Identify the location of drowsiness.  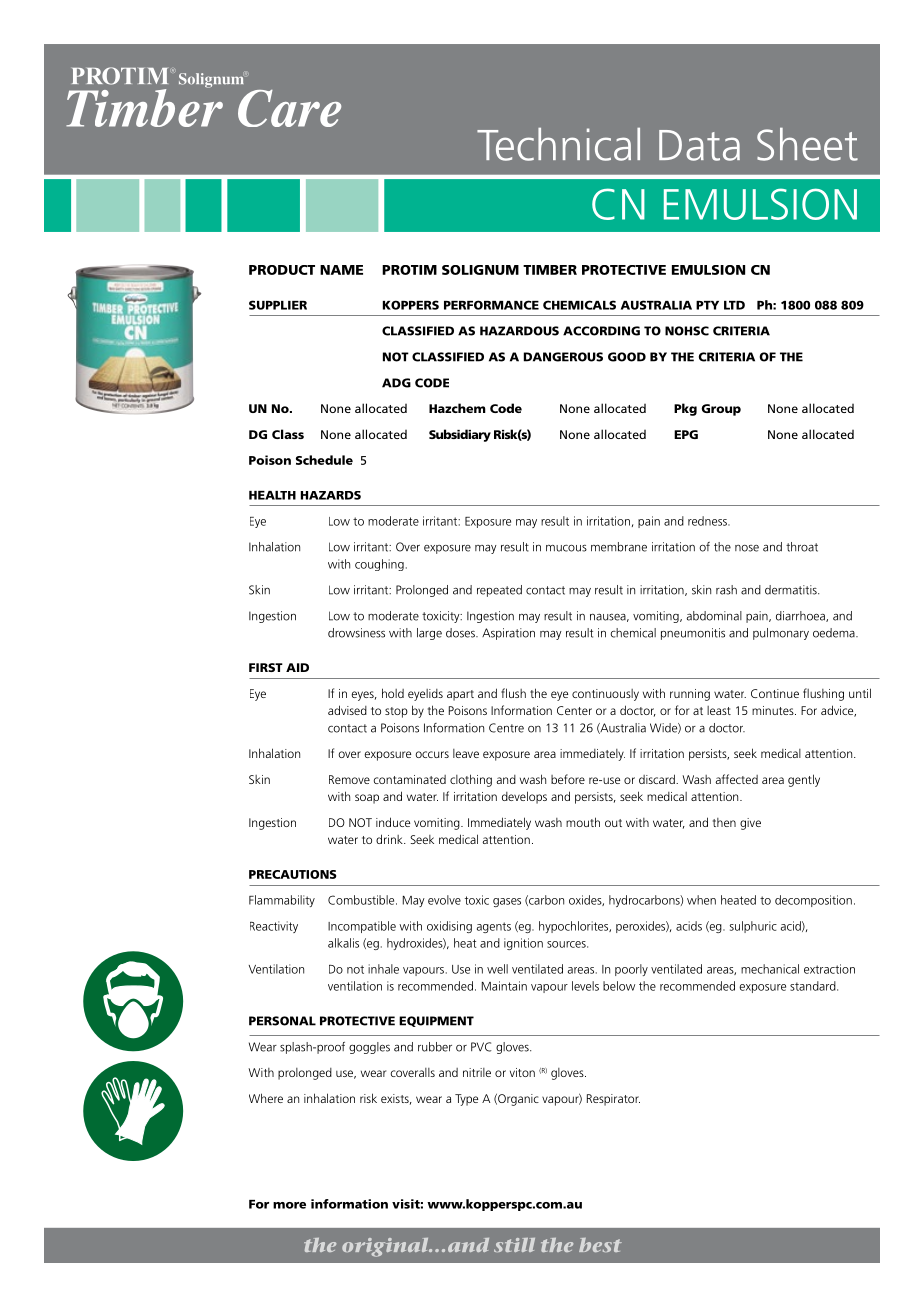
(356, 633).
